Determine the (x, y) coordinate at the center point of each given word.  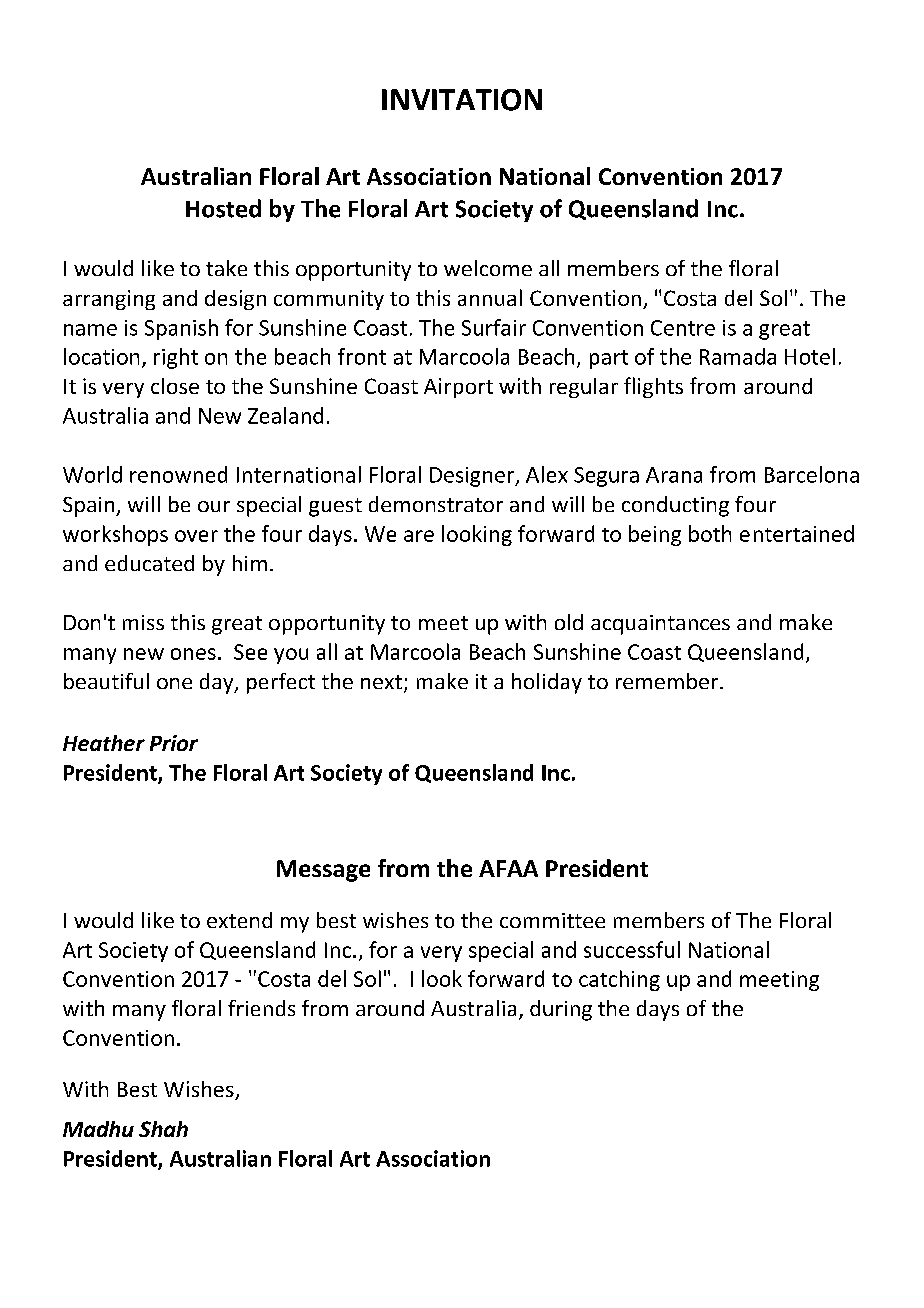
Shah (163, 1129)
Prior (174, 743)
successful (632, 949)
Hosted (223, 208)
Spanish (181, 329)
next (381, 682)
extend (239, 920)
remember (668, 681)
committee (552, 920)
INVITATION (462, 100)
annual (490, 297)
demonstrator (436, 504)
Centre (683, 328)
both (710, 533)
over (196, 536)
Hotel (810, 356)
